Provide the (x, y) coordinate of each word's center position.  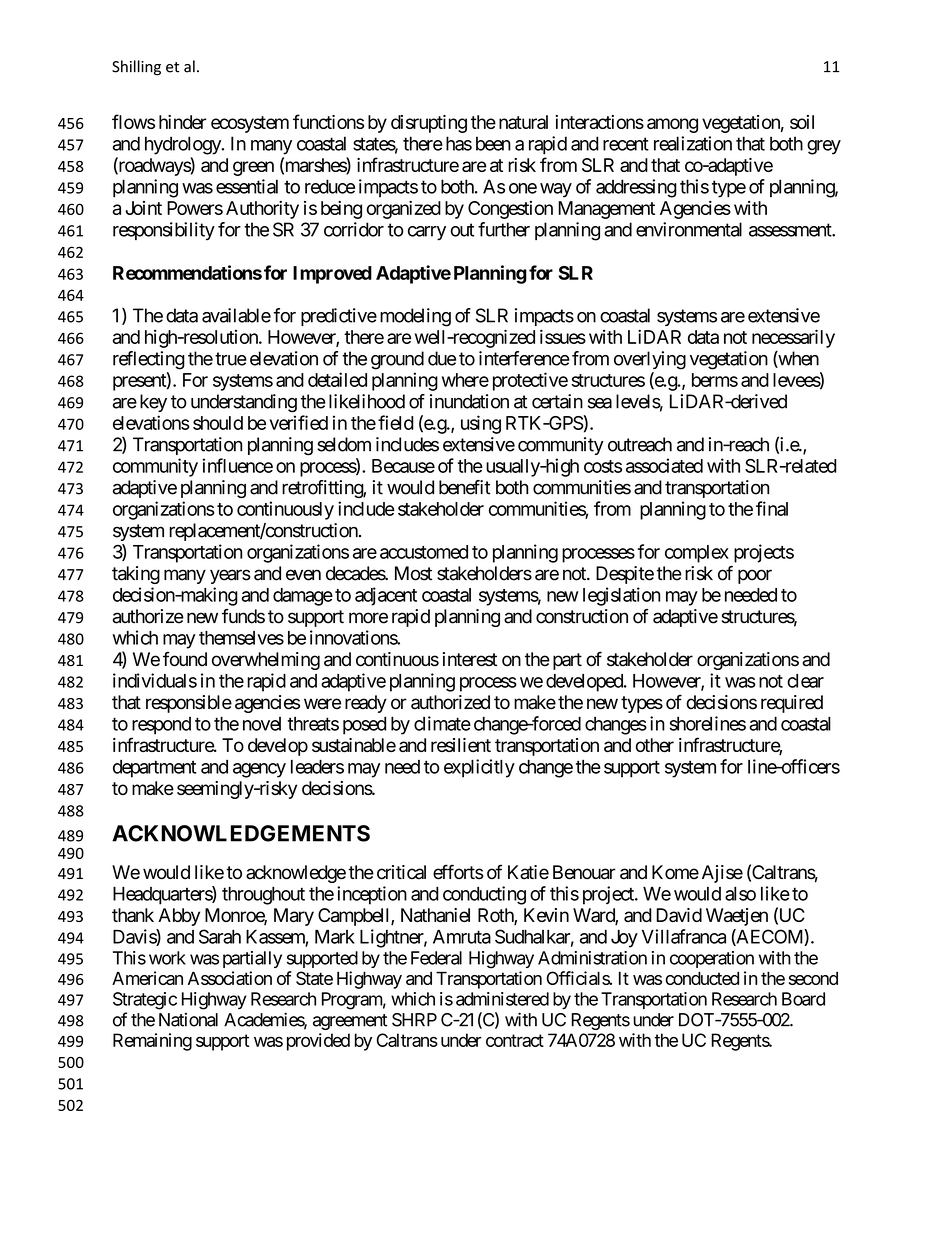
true (231, 359)
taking (136, 575)
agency (259, 770)
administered (502, 999)
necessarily (793, 338)
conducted (702, 978)
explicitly (479, 768)
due (442, 358)
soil (802, 122)
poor (755, 576)
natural (523, 122)
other (655, 745)
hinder (183, 122)
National (188, 1019)
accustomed (424, 552)
